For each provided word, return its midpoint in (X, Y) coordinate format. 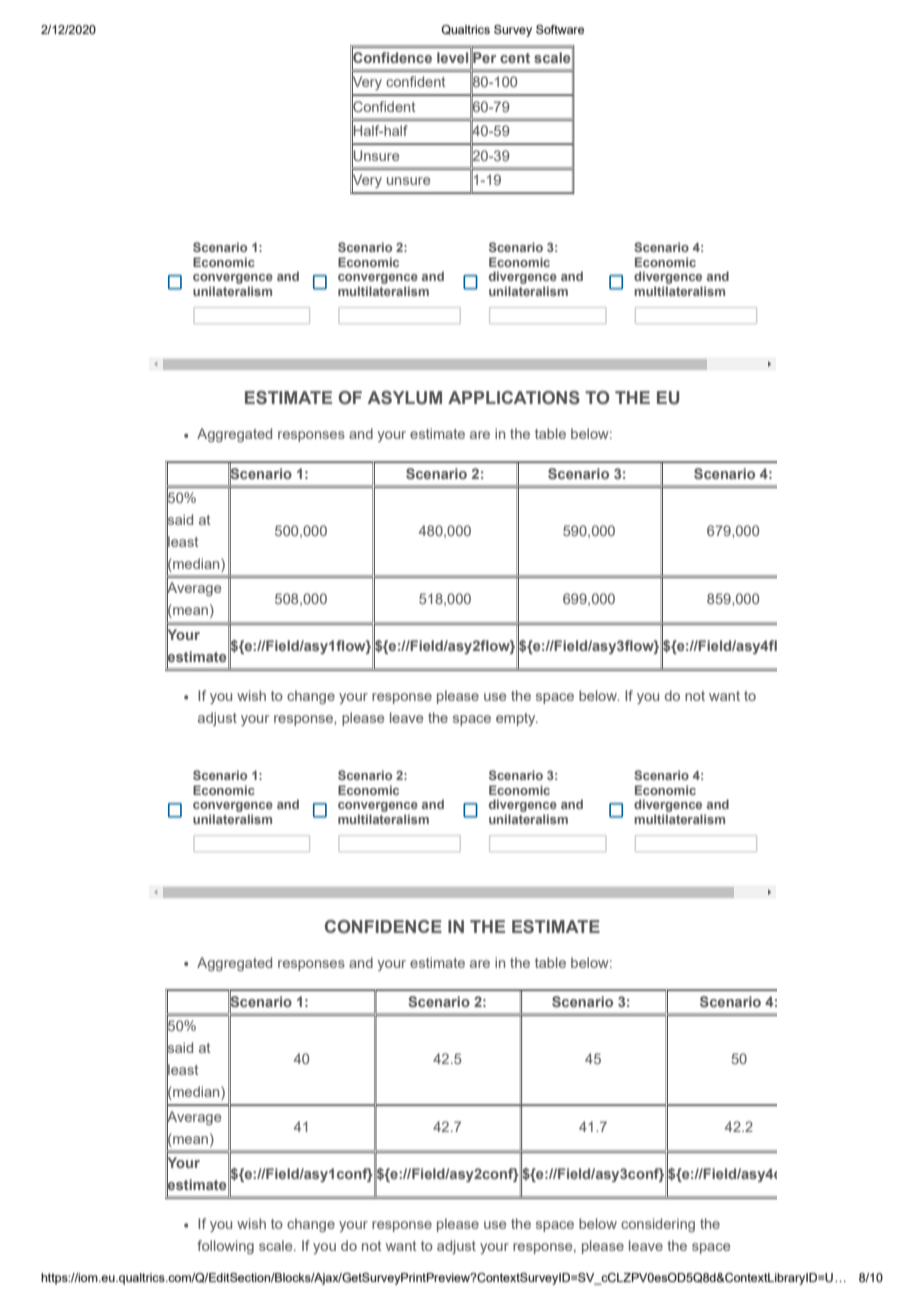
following (225, 1247)
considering (658, 1225)
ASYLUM (405, 398)
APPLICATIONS (514, 398)
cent (515, 58)
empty (517, 719)
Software (560, 29)
